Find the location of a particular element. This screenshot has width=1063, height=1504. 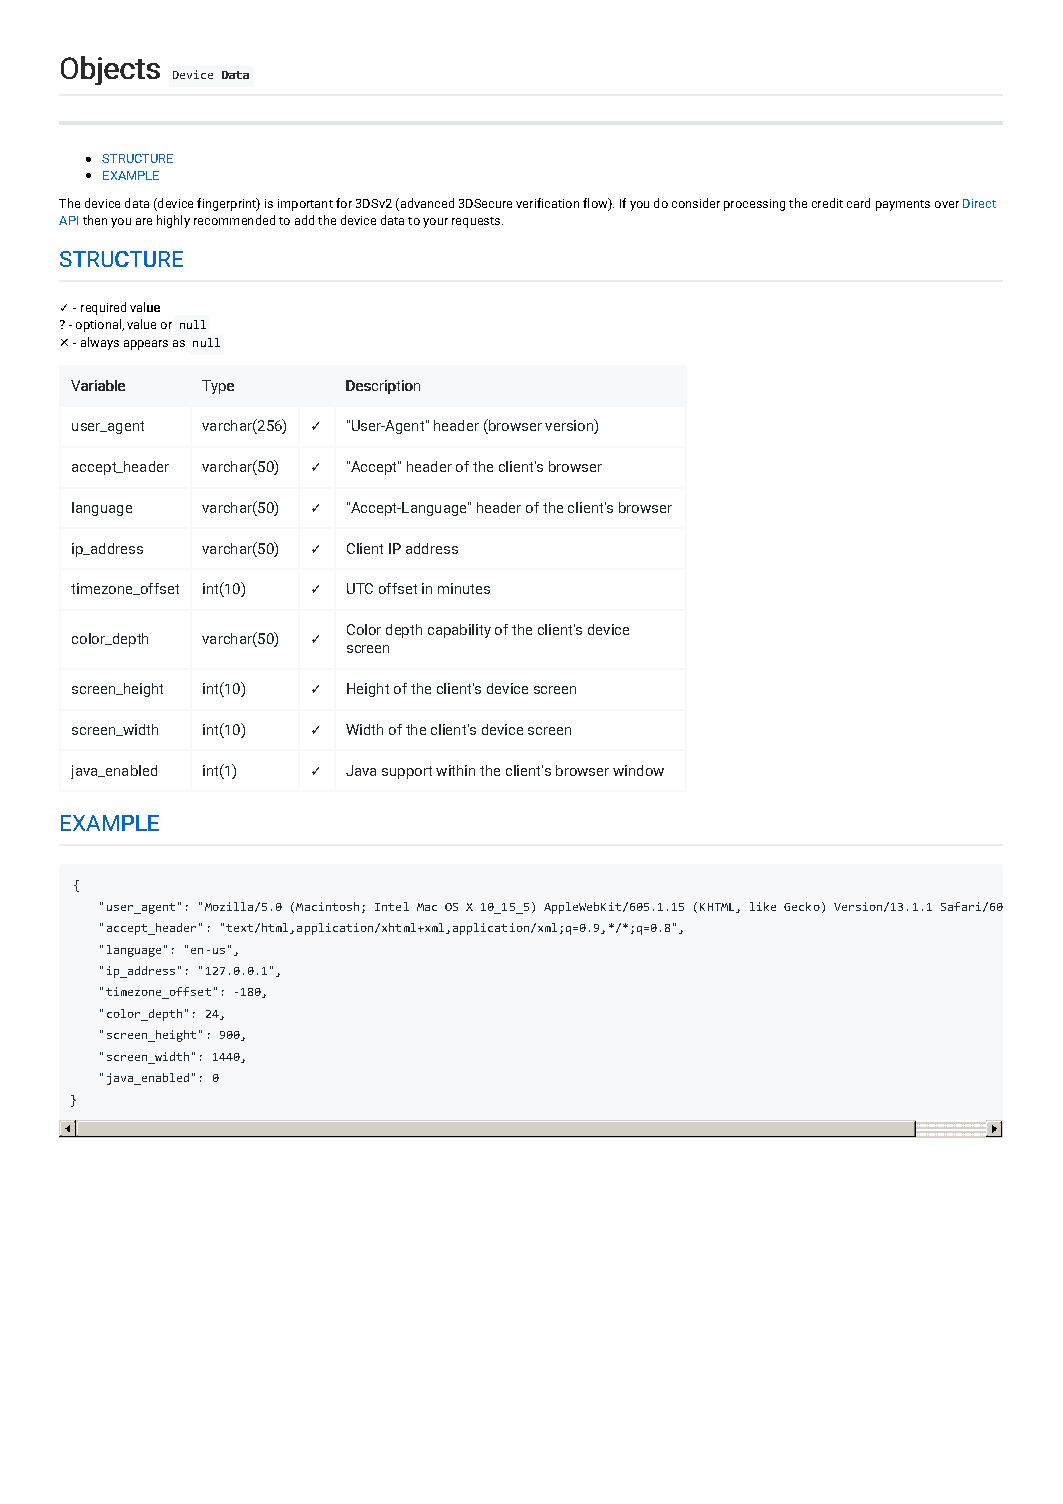

Intel is located at coordinates (392, 906).
